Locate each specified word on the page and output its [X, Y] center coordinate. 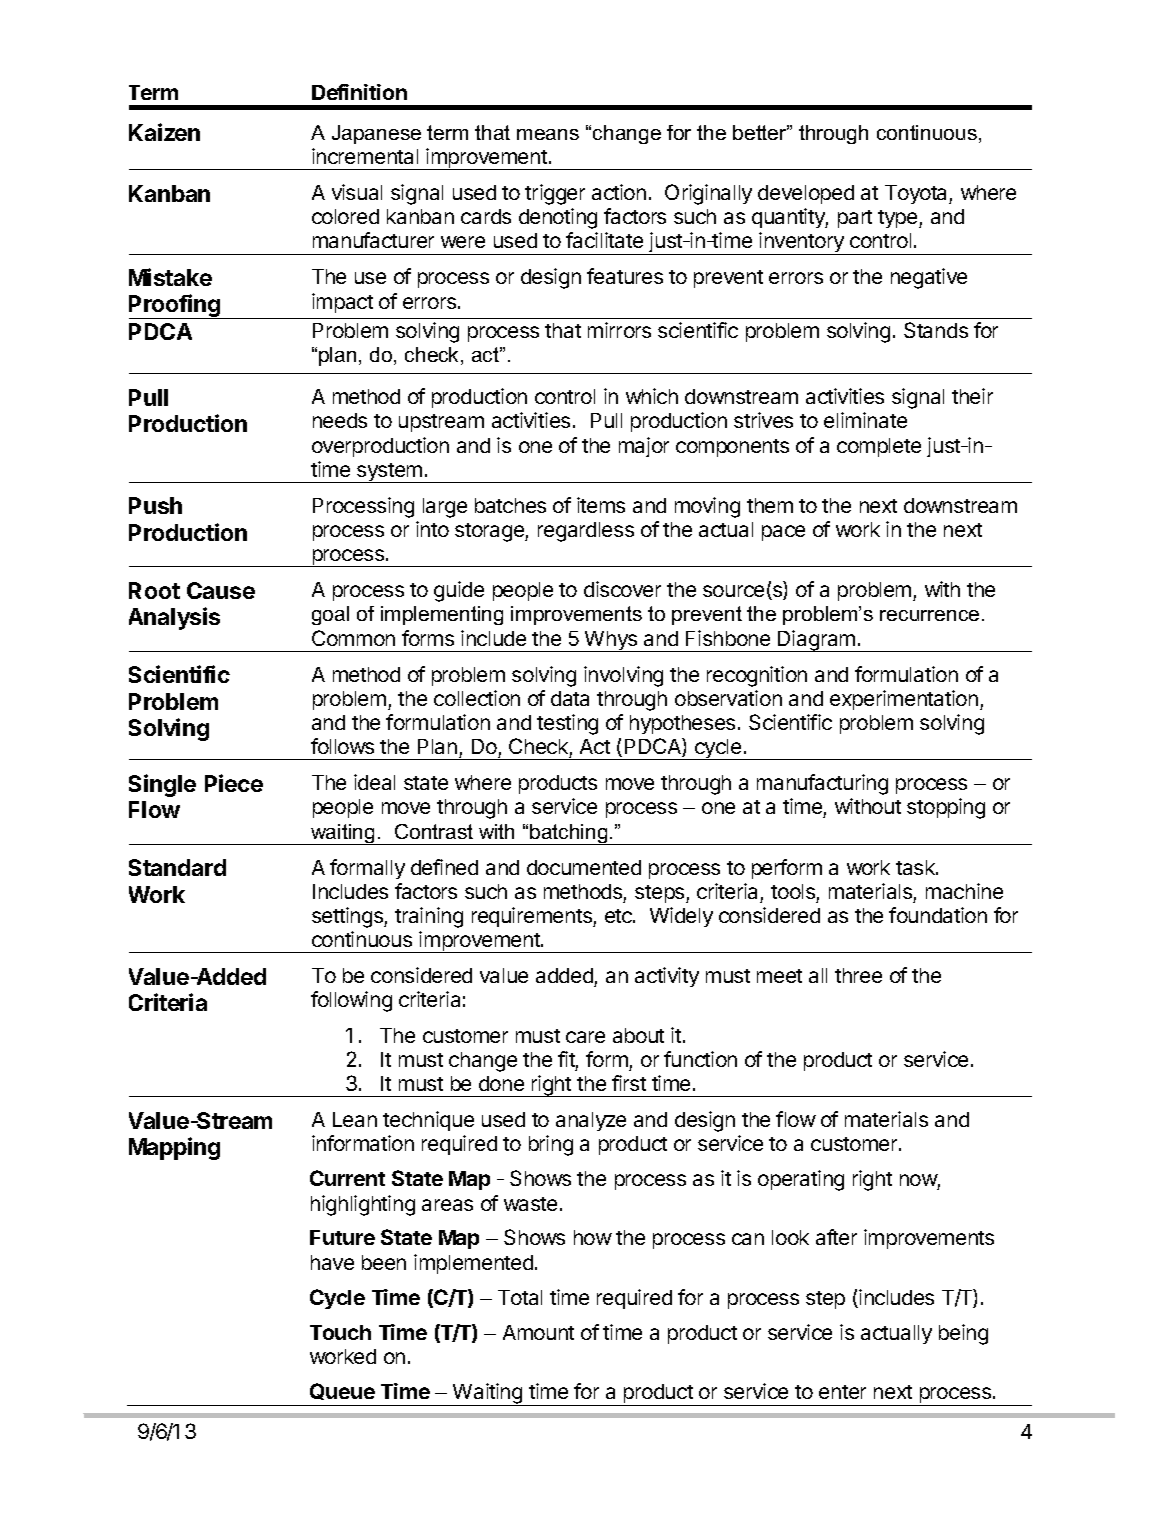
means [548, 134]
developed [806, 194]
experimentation [904, 700]
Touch [340, 1332]
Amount [538, 1332]
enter [842, 1392]
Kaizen [164, 132]
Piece [234, 783]
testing [567, 724]
